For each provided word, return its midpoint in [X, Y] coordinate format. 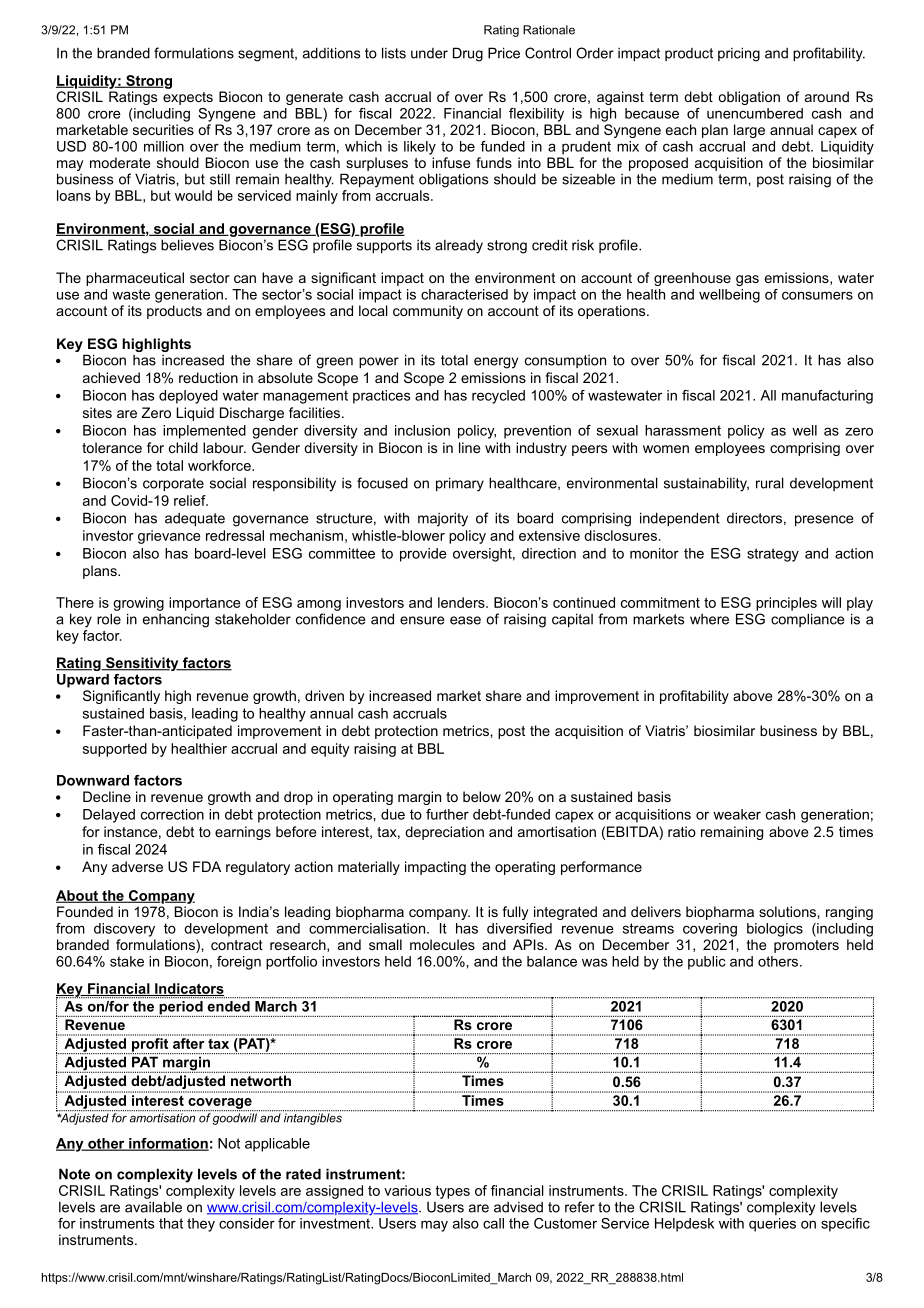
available [153, 1207]
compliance [808, 620]
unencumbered [755, 113]
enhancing [176, 621]
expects [188, 98]
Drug [468, 54]
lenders [462, 602]
